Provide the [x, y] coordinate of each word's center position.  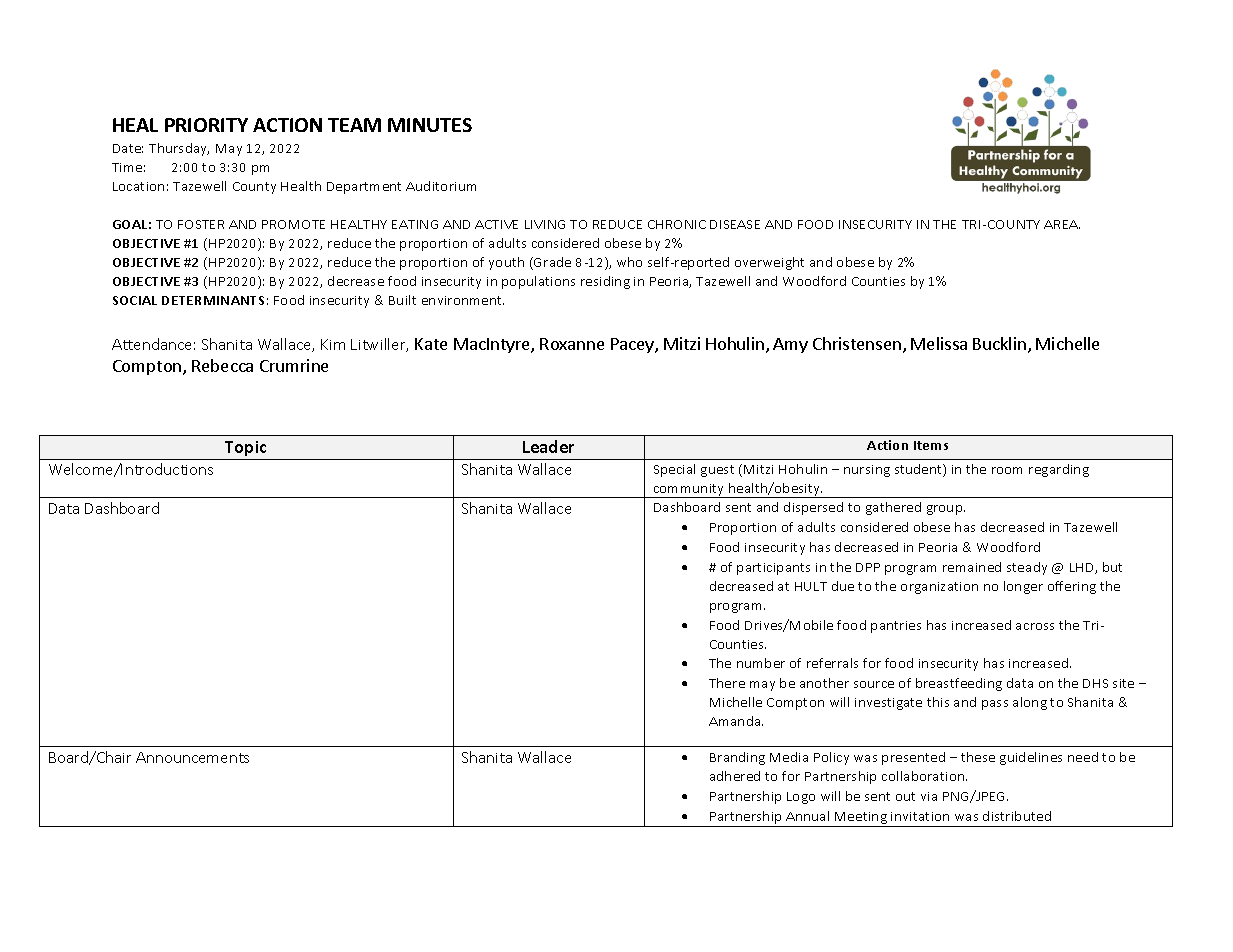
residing [605, 282]
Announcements [192, 757]
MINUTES [430, 125]
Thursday [179, 149]
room [1007, 470]
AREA [1062, 224]
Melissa [939, 343]
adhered [735, 776]
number [761, 663]
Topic [245, 448]
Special [674, 470]
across [1035, 626]
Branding [737, 758]
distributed [1017, 816]
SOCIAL [135, 300]
